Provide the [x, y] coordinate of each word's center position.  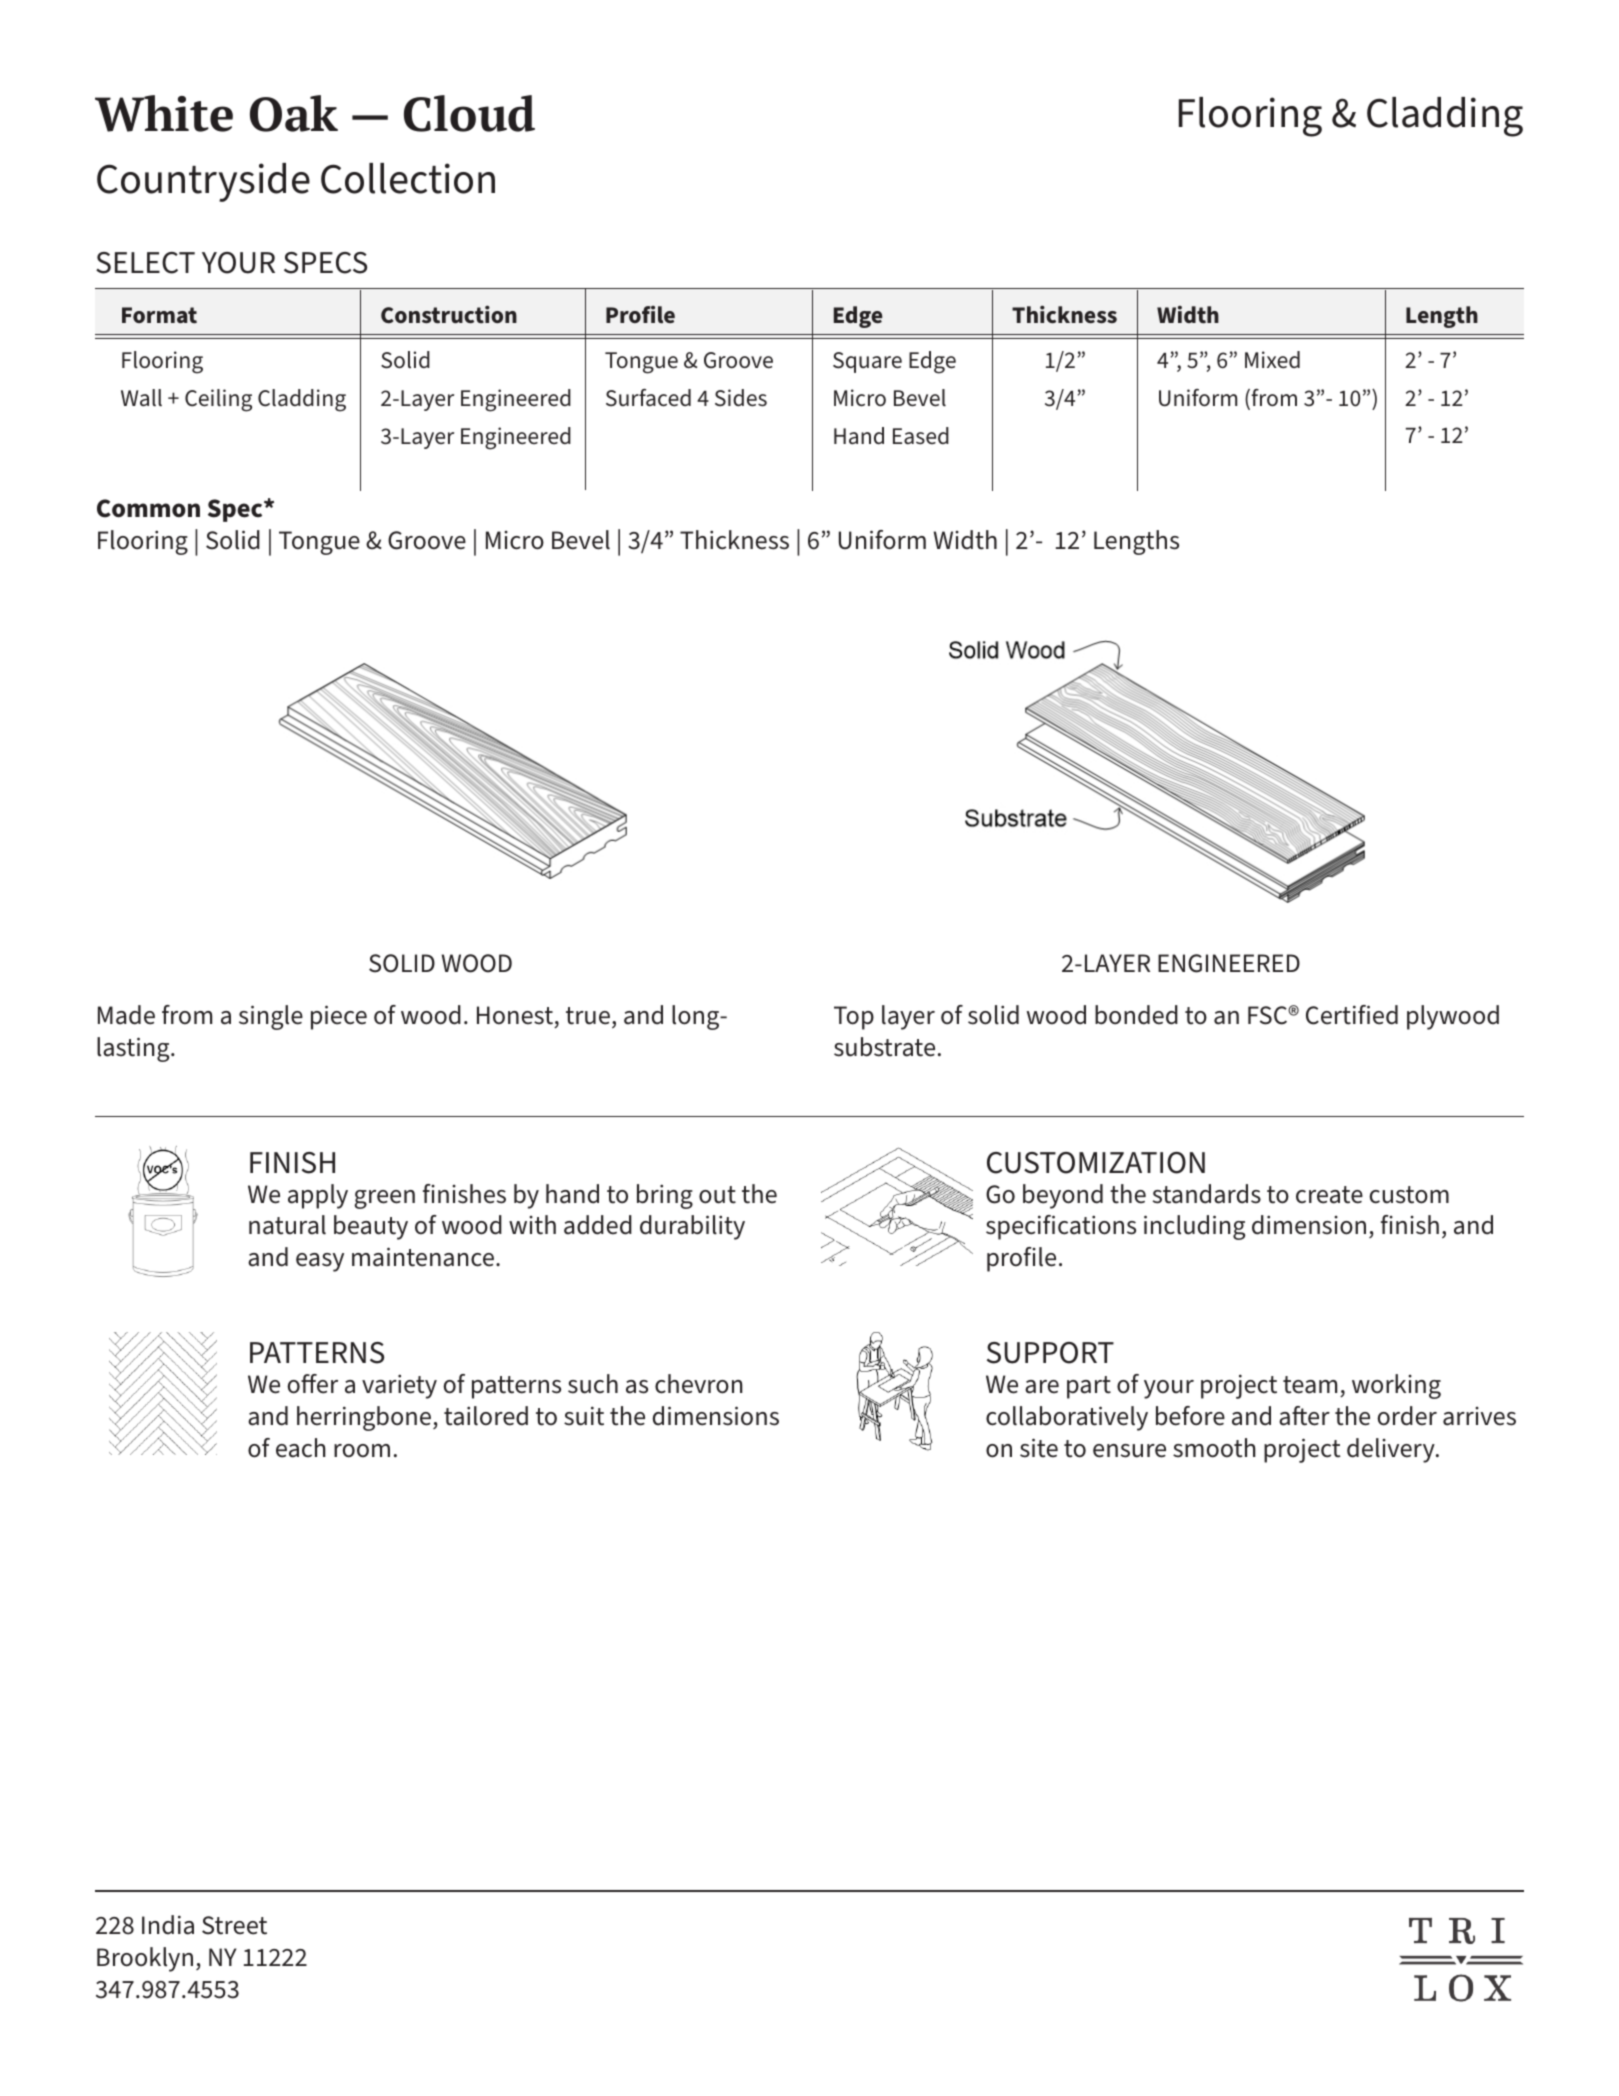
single [271, 1017]
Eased [921, 436]
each [301, 1448]
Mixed [1272, 360]
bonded [1136, 1015]
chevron [699, 1384]
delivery [1392, 1450]
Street [234, 1925]
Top [854, 1018]
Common [148, 508]
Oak [294, 113]
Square [867, 362]
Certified [1352, 1015]
